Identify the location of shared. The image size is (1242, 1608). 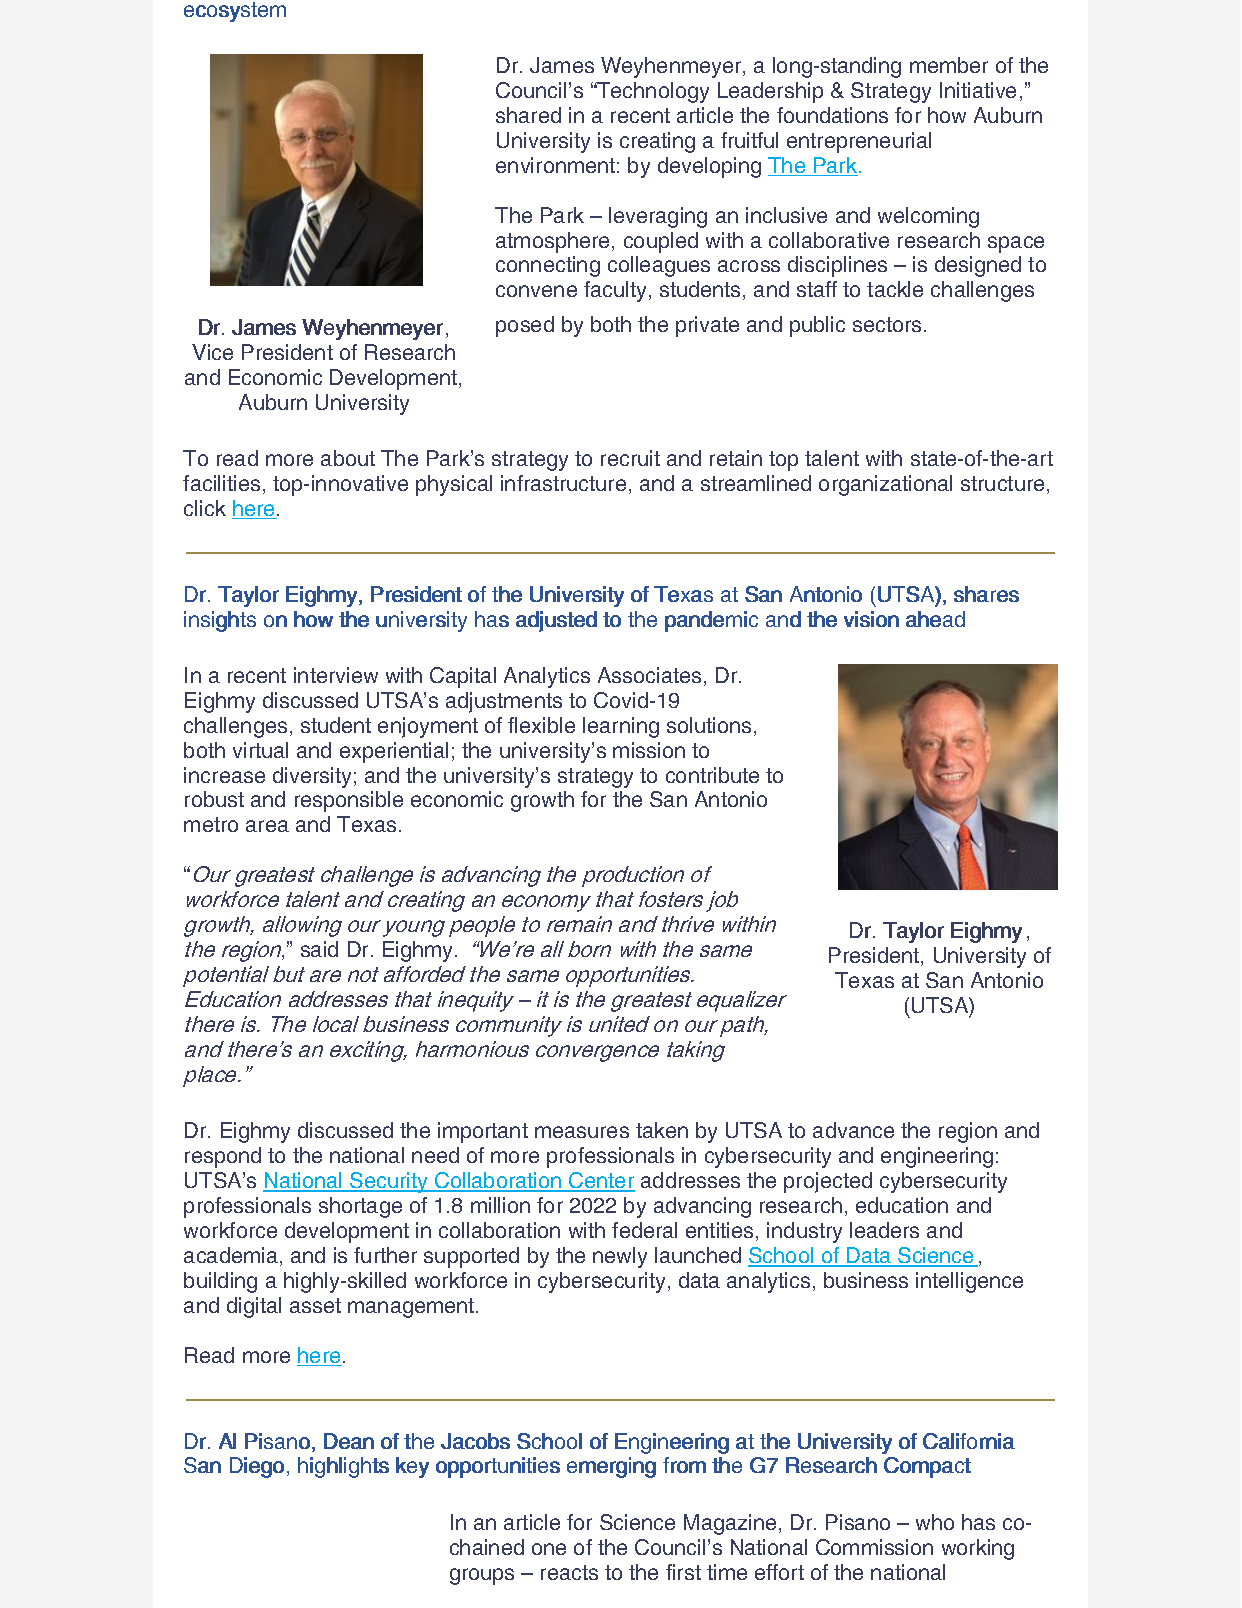
(528, 115).
